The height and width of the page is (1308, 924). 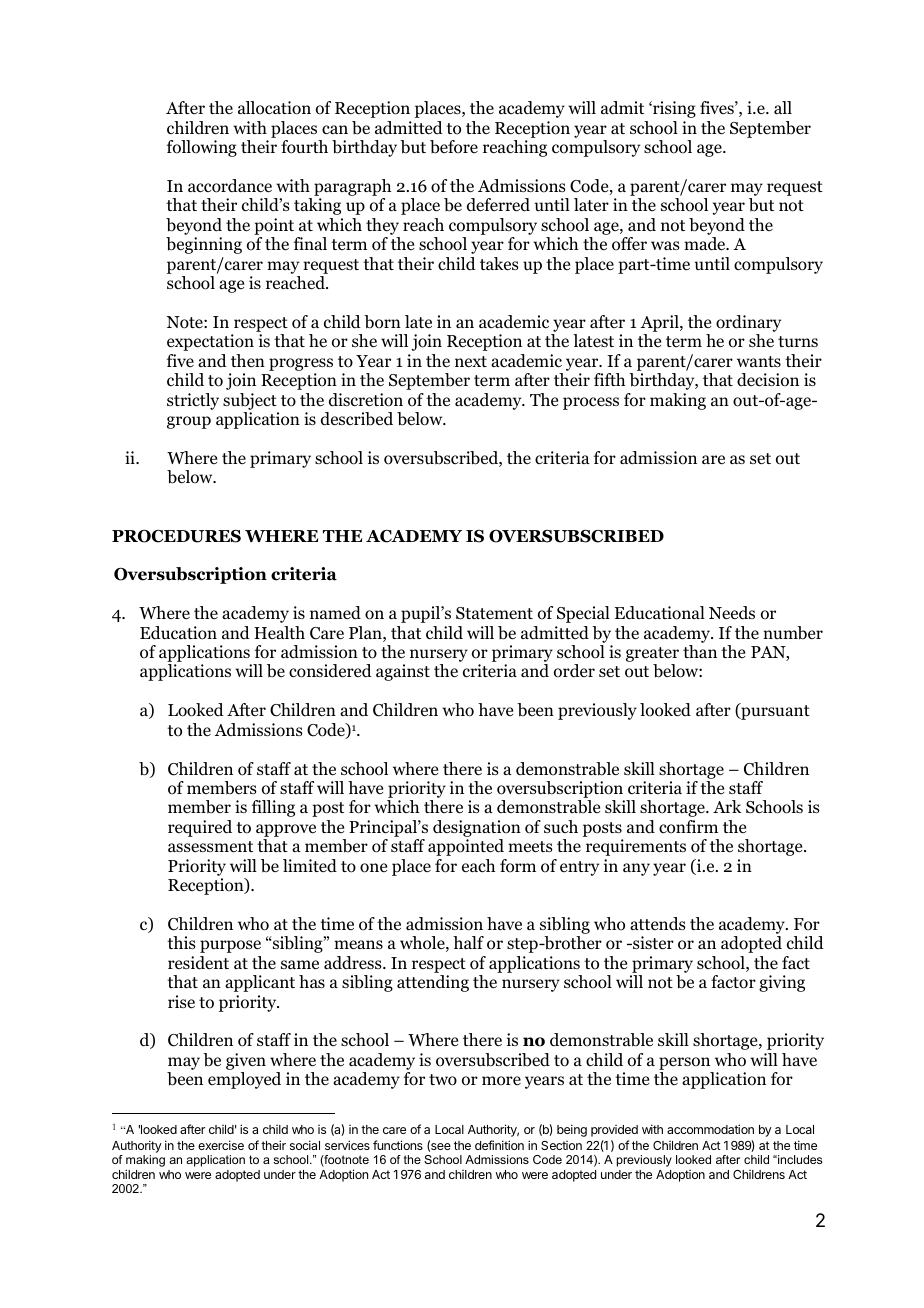 What do you see at coordinates (244, 1080) in the page?
I see `employed` at bounding box center [244, 1080].
